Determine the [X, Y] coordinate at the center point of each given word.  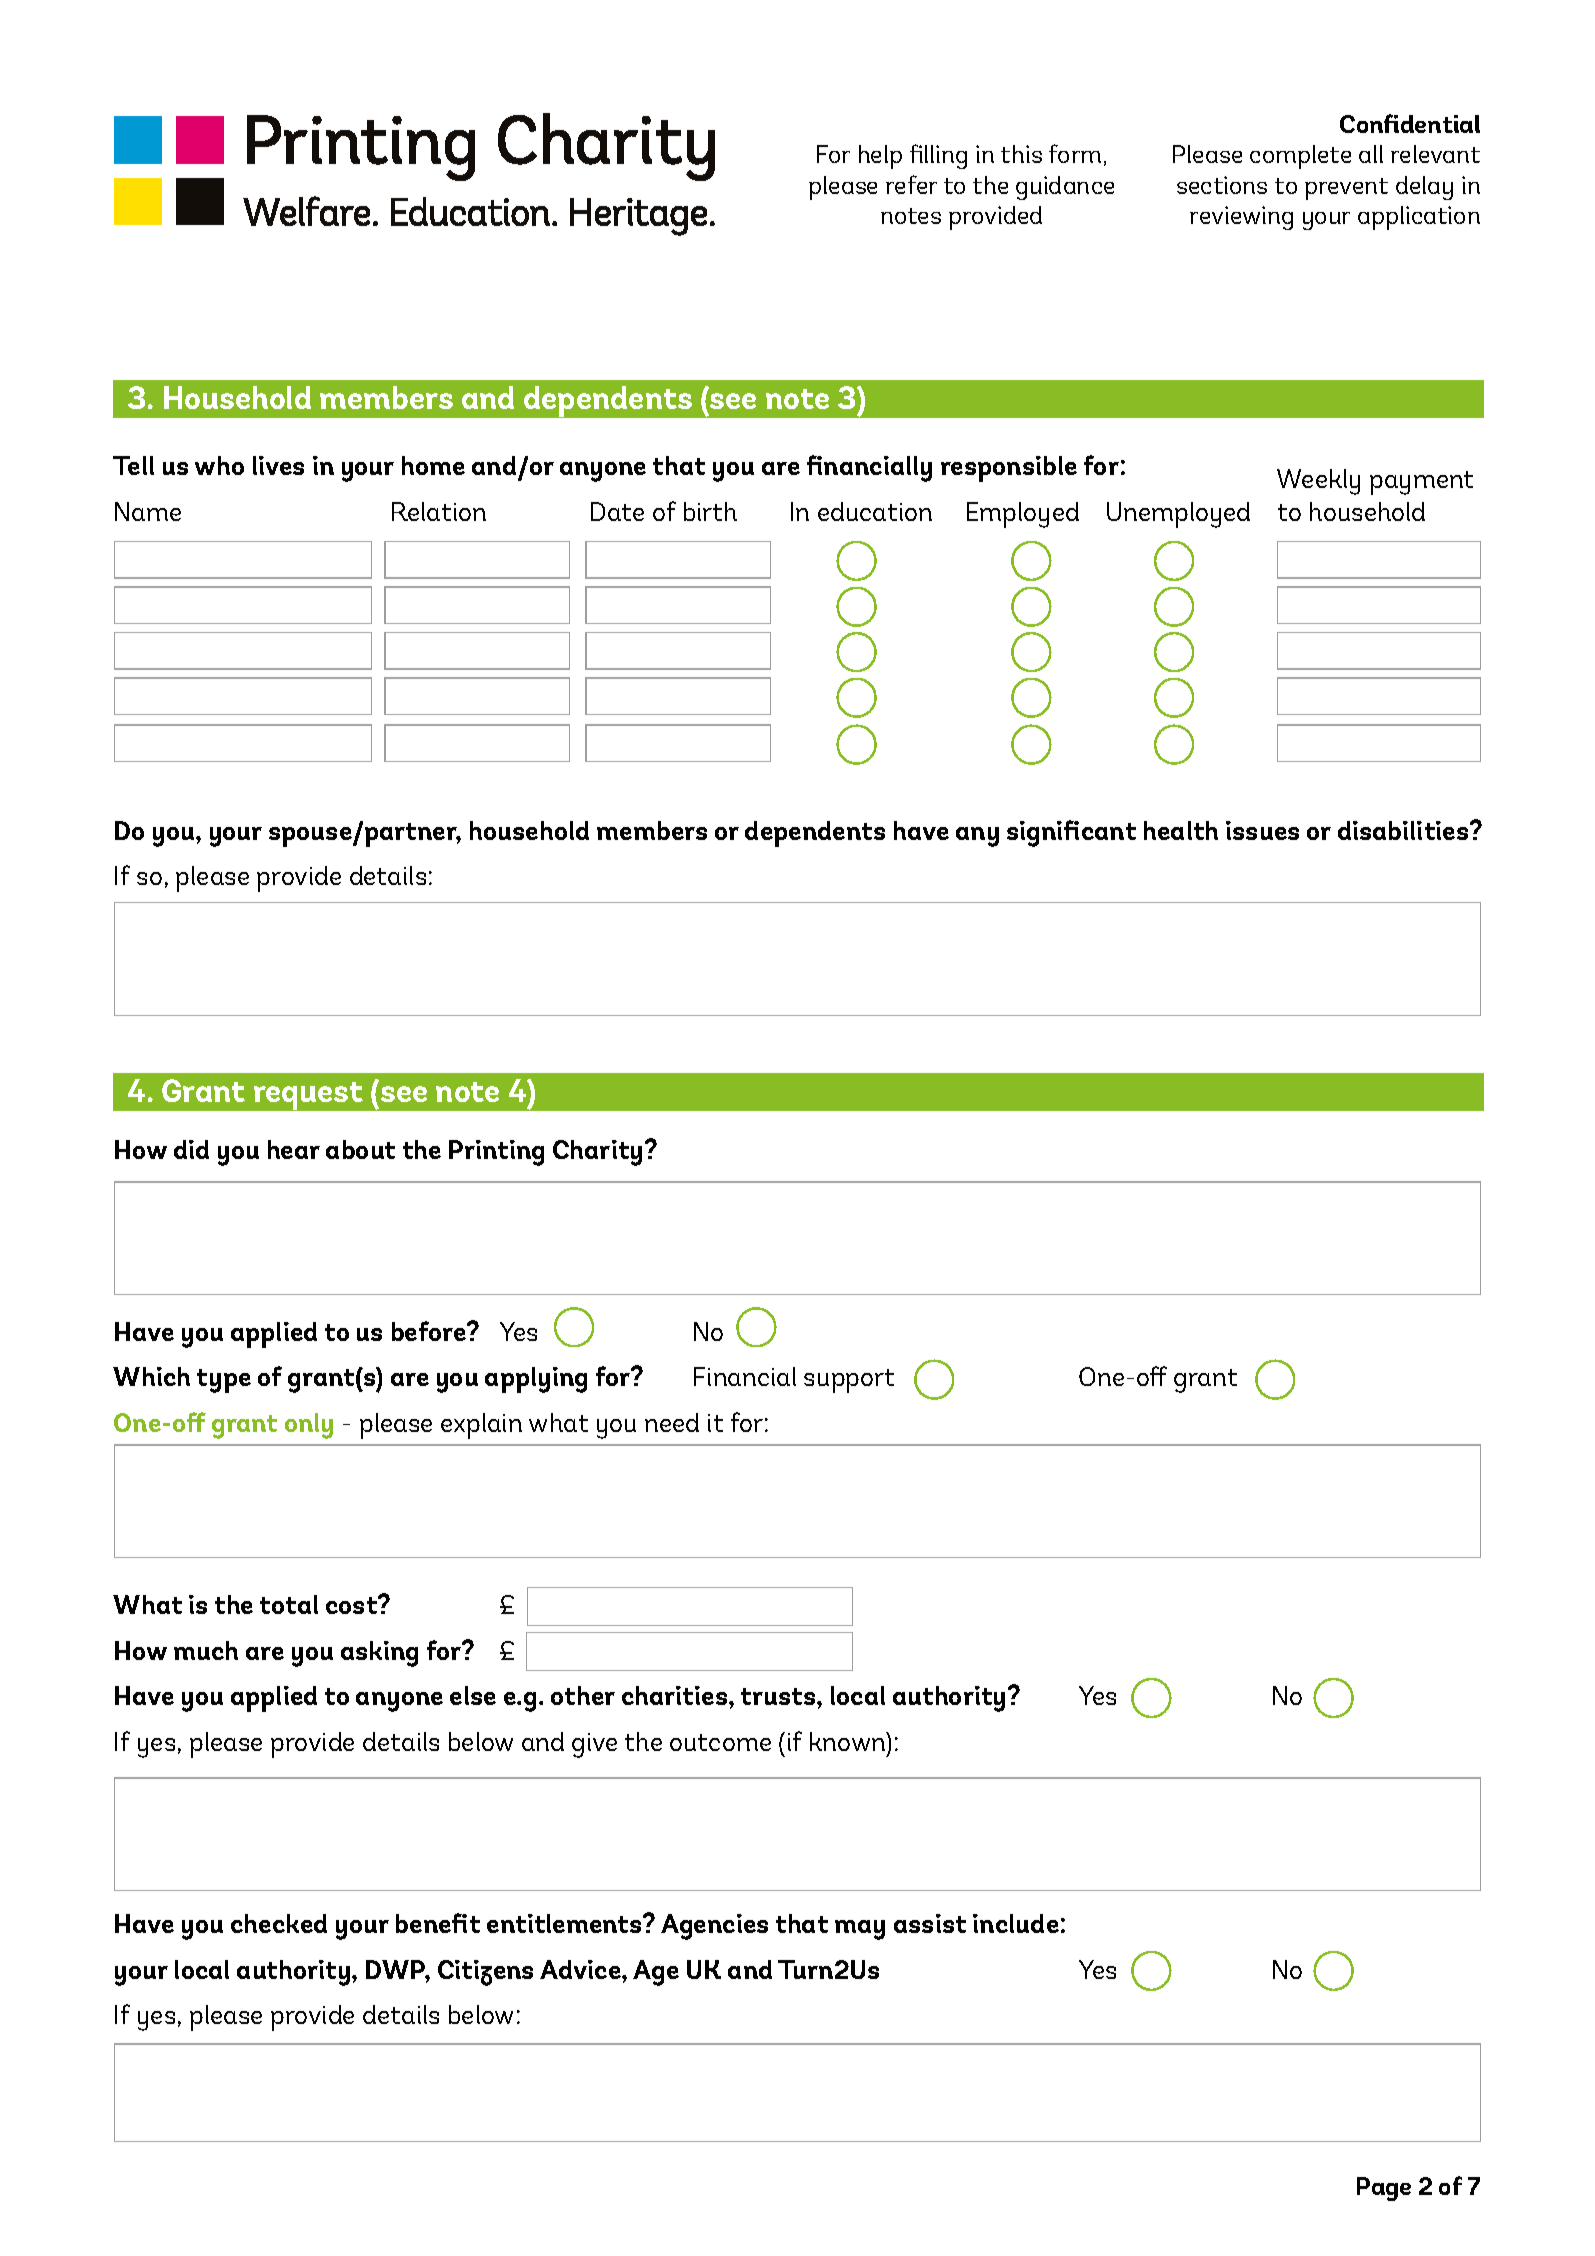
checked [279, 1923]
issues [1262, 830]
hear [294, 1149]
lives [278, 465]
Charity [597, 1153]
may [860, 1930]
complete [1300, 157]
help [880, 157]
